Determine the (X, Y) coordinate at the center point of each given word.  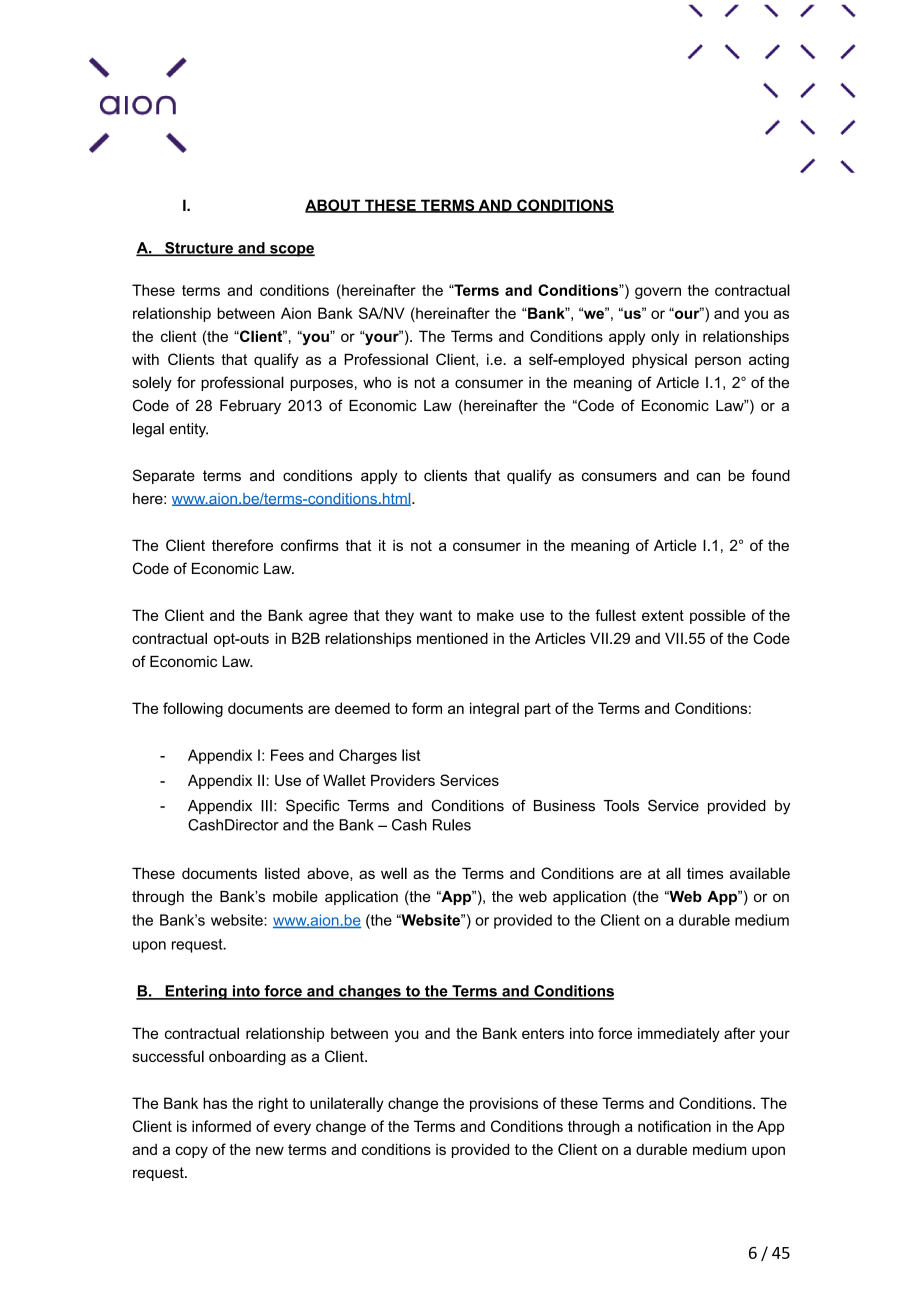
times (705, 873)
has (215, 1103)
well (394, 873)
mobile (295, 896)
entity (188, 430)
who (377, 382)
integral (494, 709)
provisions (504, 1104)
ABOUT (334, 206)
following (193, 709)
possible (718, 616)
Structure (199, 249)
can (708, 476)
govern (658, 293)
